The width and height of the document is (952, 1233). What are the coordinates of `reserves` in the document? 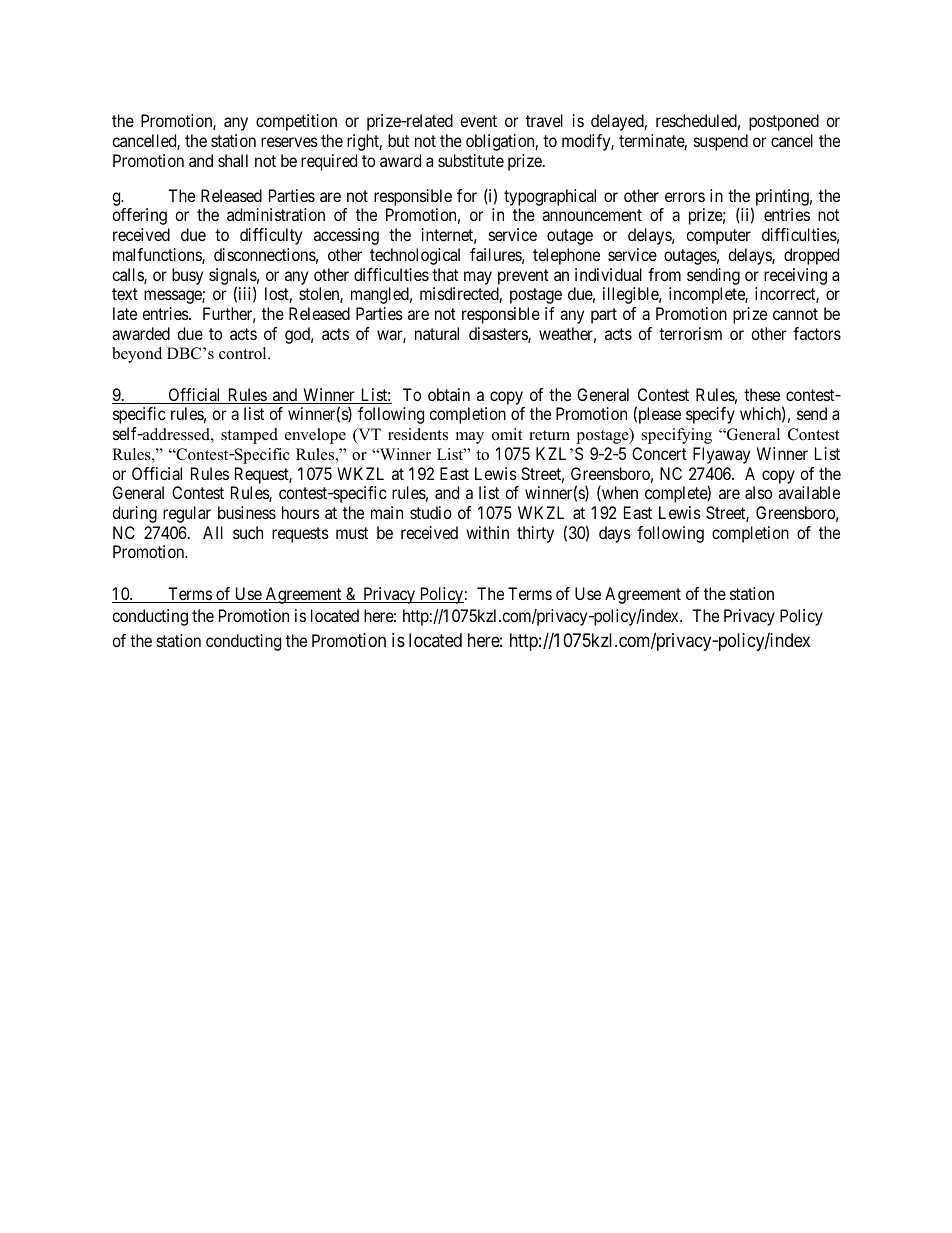 It's located at (289, 142).
